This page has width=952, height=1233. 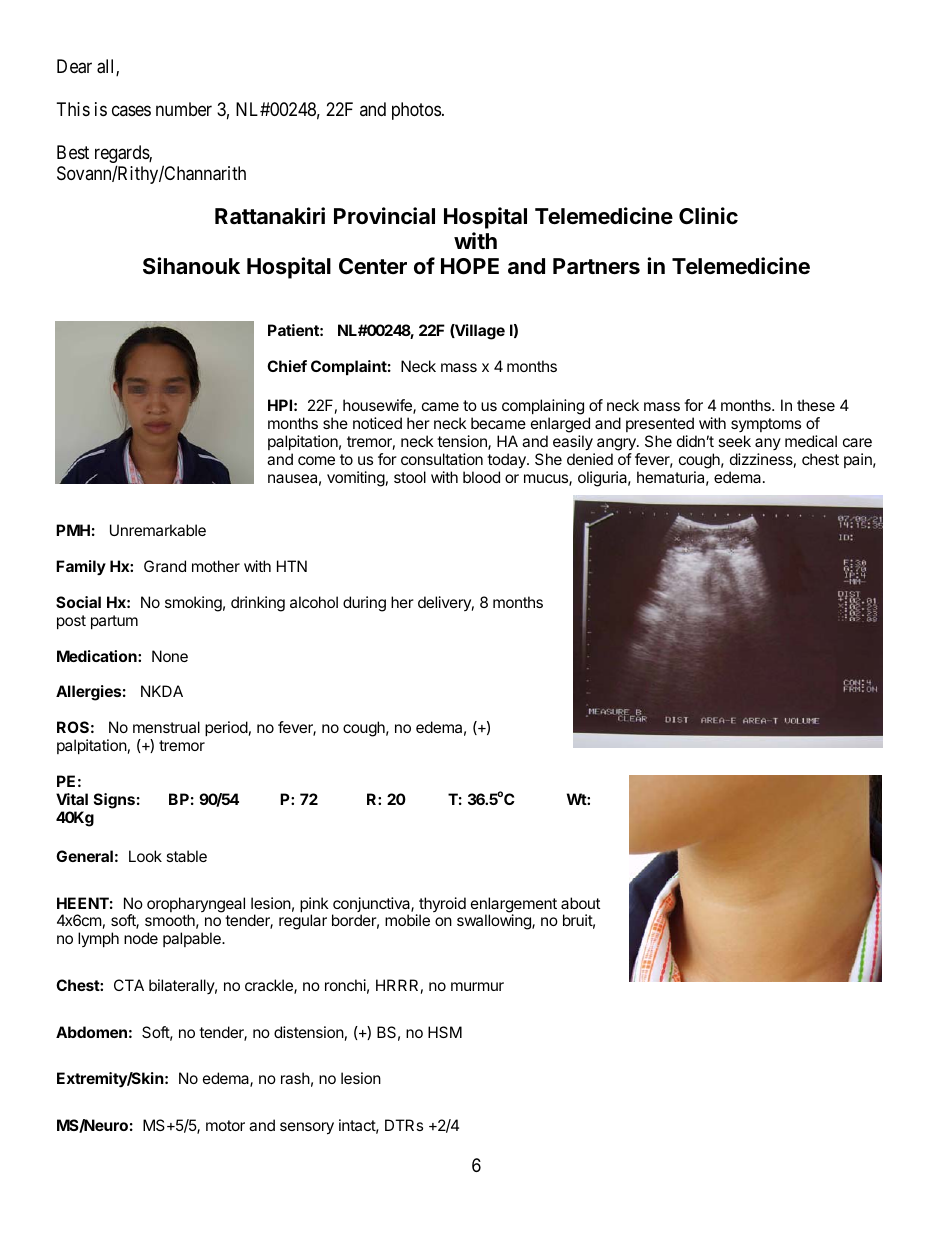 I want to click on Chief, so click(x=287, y=366).
